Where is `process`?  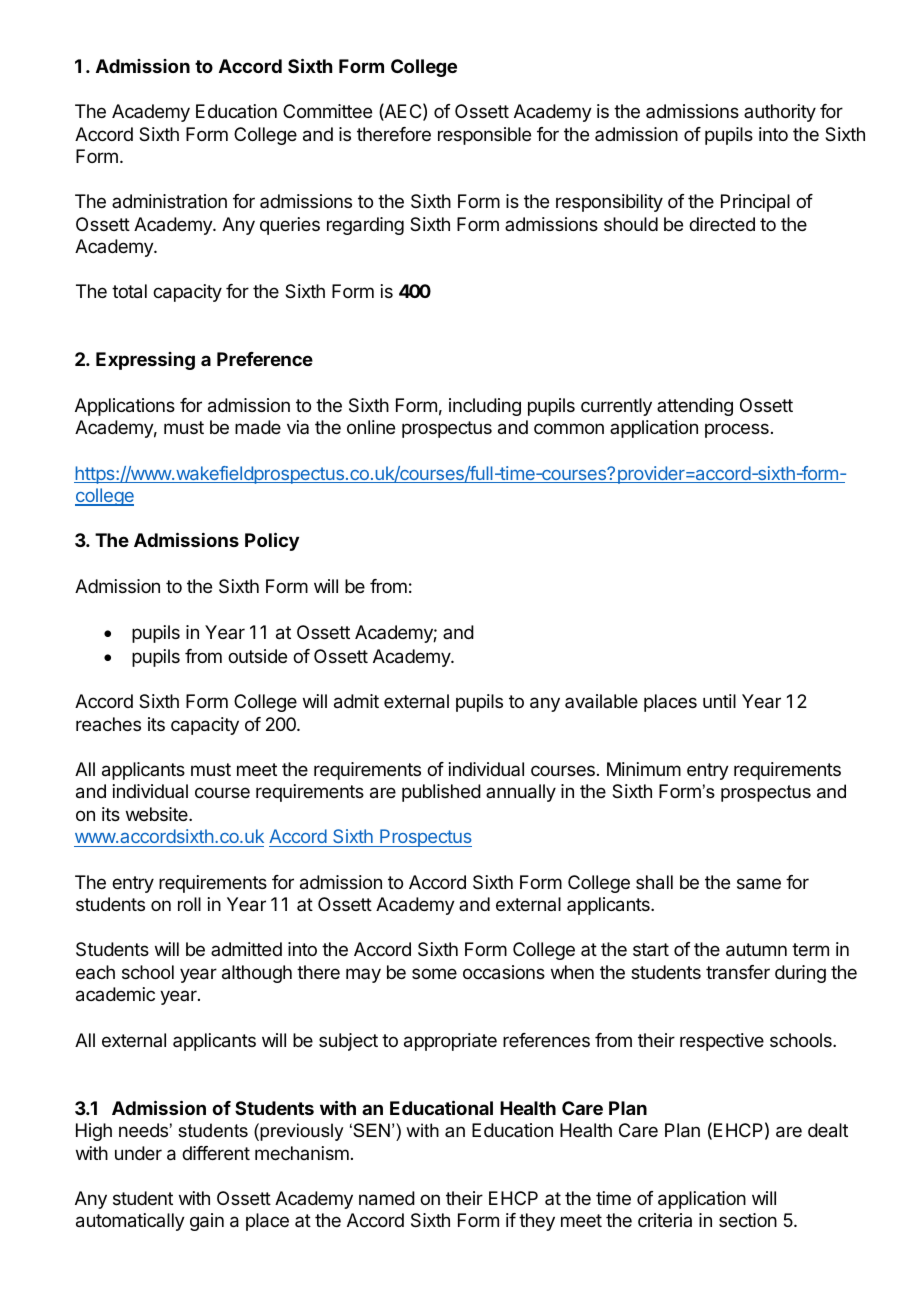
process is located at coordinates (737, 430).
